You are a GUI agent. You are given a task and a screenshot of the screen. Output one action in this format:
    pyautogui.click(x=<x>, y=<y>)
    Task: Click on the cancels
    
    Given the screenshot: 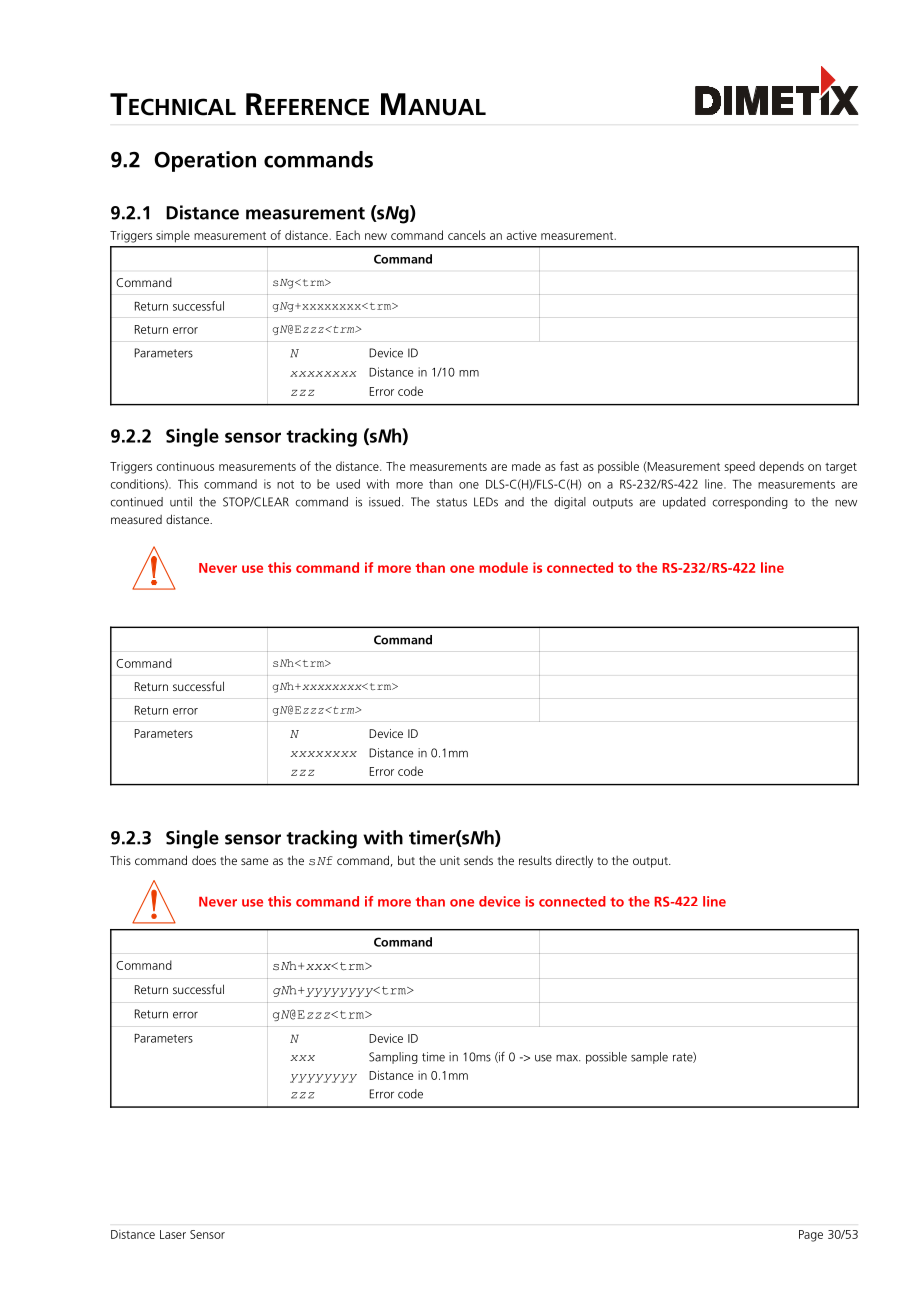 What is the action you would take?
    pyautogui.click(x=467, y=235)
